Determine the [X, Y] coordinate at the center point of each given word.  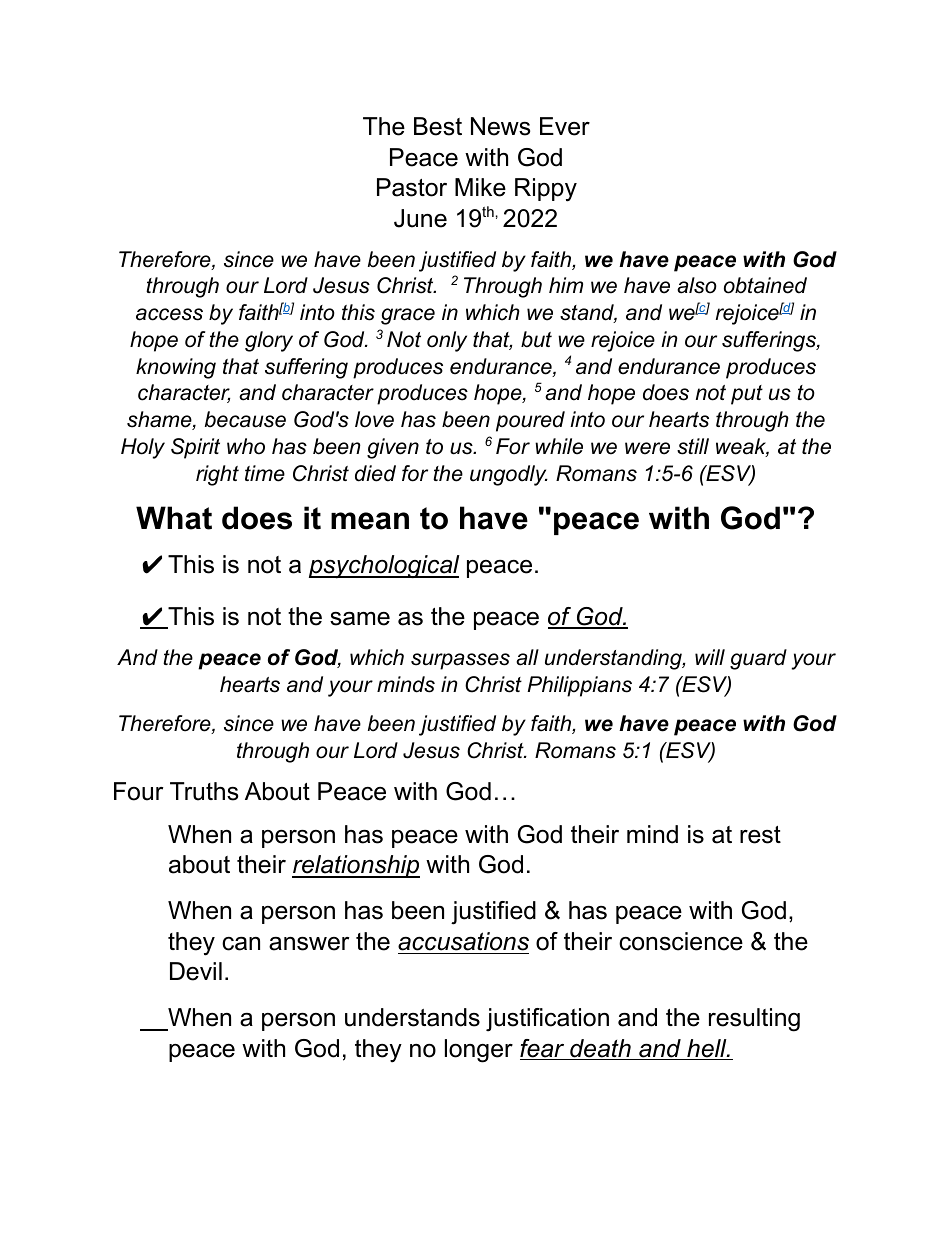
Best [438, 126]
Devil [196, 971]
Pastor [412, 187]
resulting [754, 1020]
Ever [565, 126]
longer [479, 1051]
